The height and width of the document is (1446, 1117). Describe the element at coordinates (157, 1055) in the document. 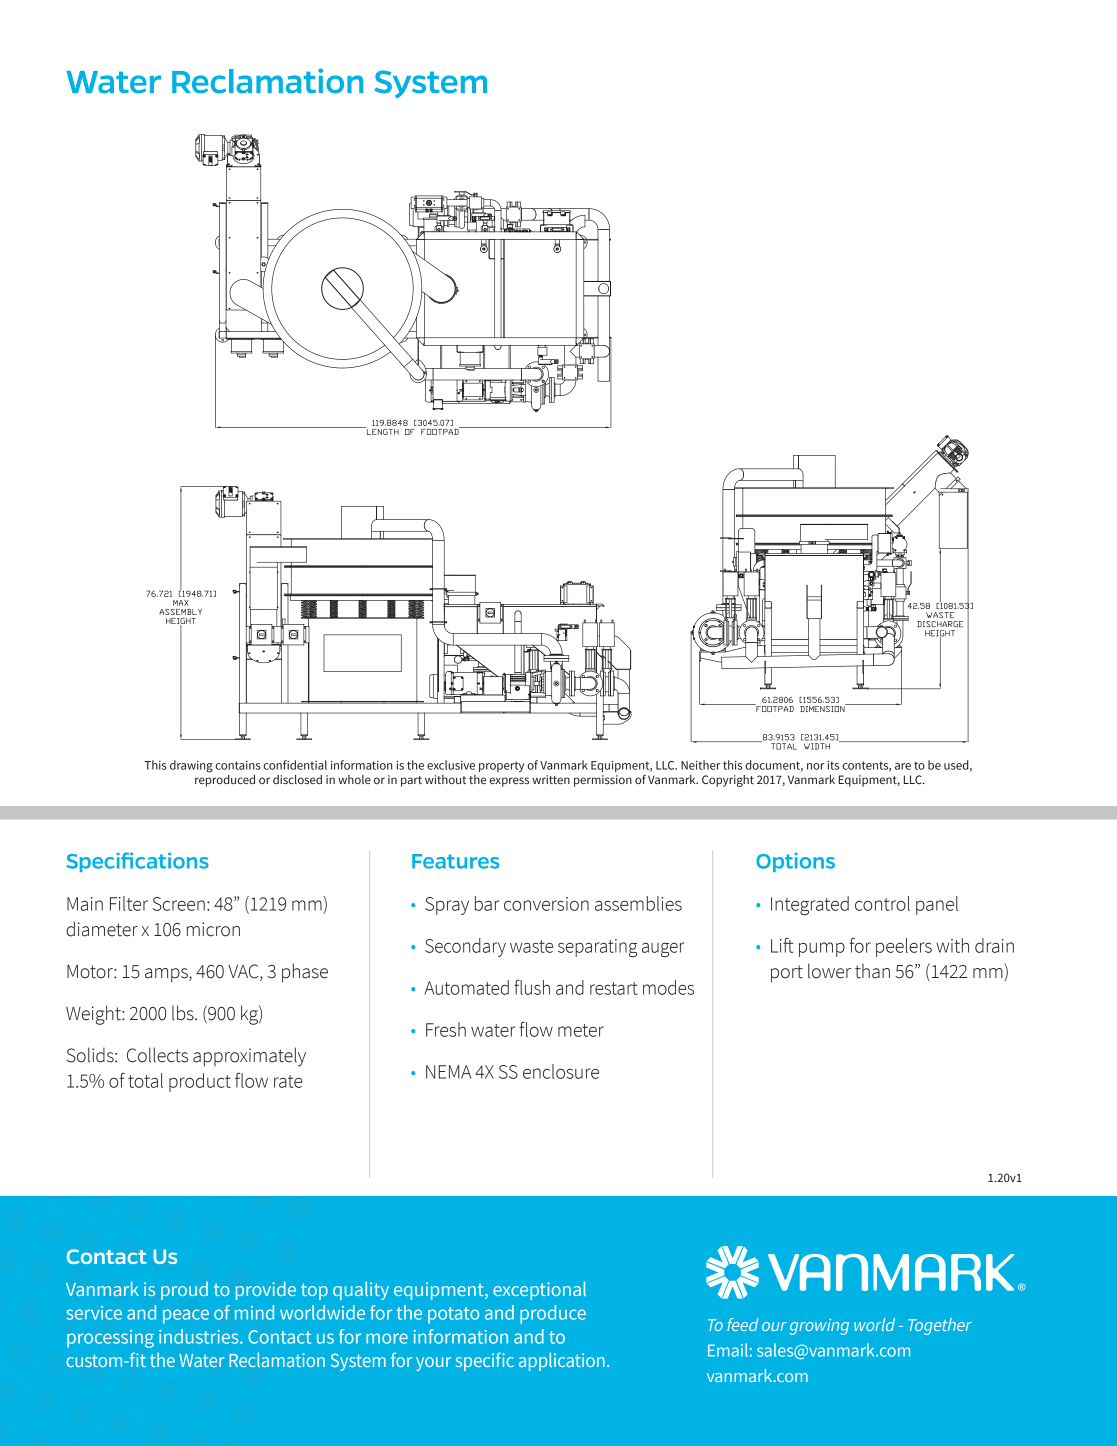

I see `Collects` at that location.
